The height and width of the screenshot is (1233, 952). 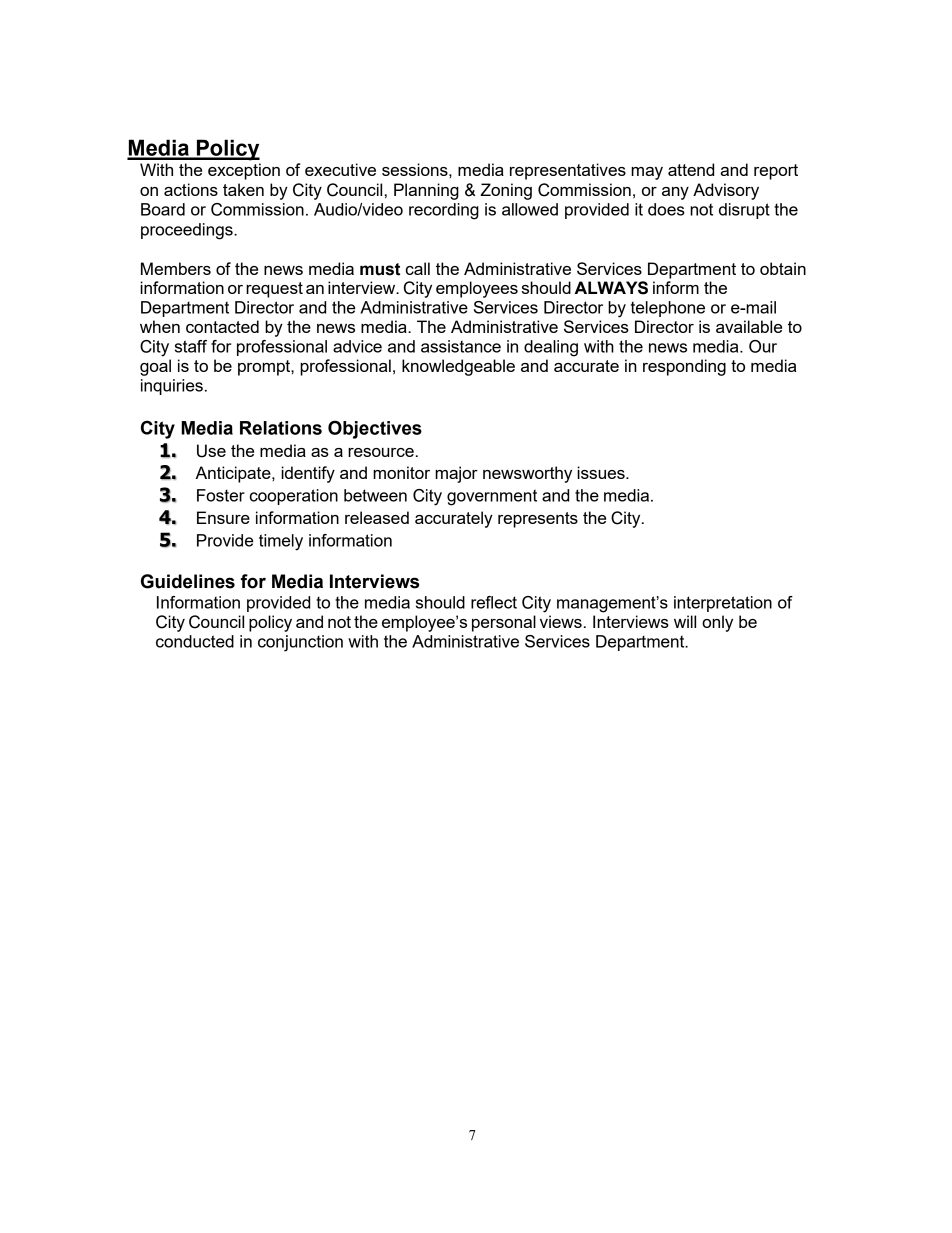 I want to click on Zoning, so click(x=506, y=191).
